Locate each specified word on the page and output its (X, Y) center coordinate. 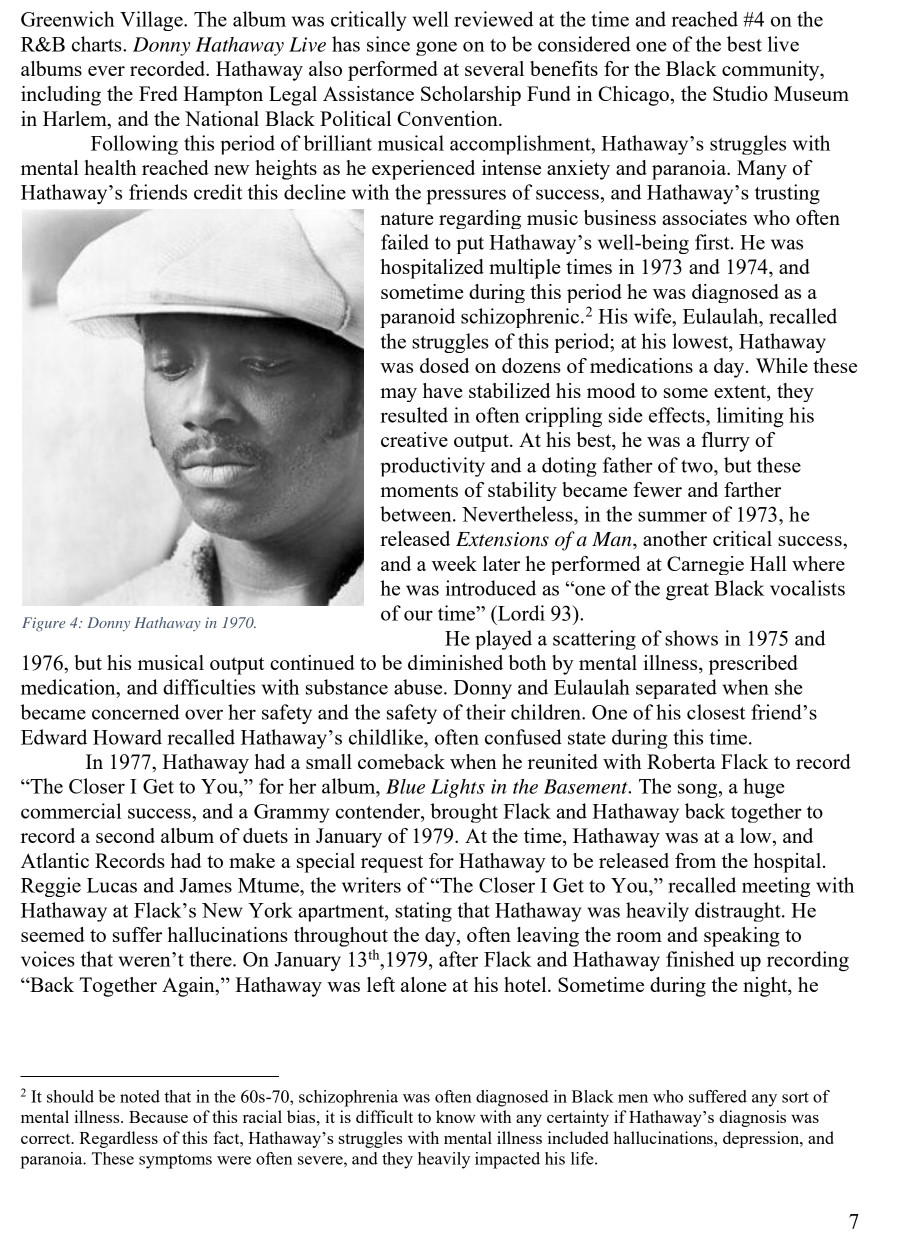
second (125, 835)
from (695, 860)
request (392, 864)
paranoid (418, 318)
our (418, 615)
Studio (740, 93)
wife (654, 316)
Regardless (118, 1139)
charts (98, 44)
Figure (43, 624)
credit (218, 192)
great (687, 592)
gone (436, 48)
